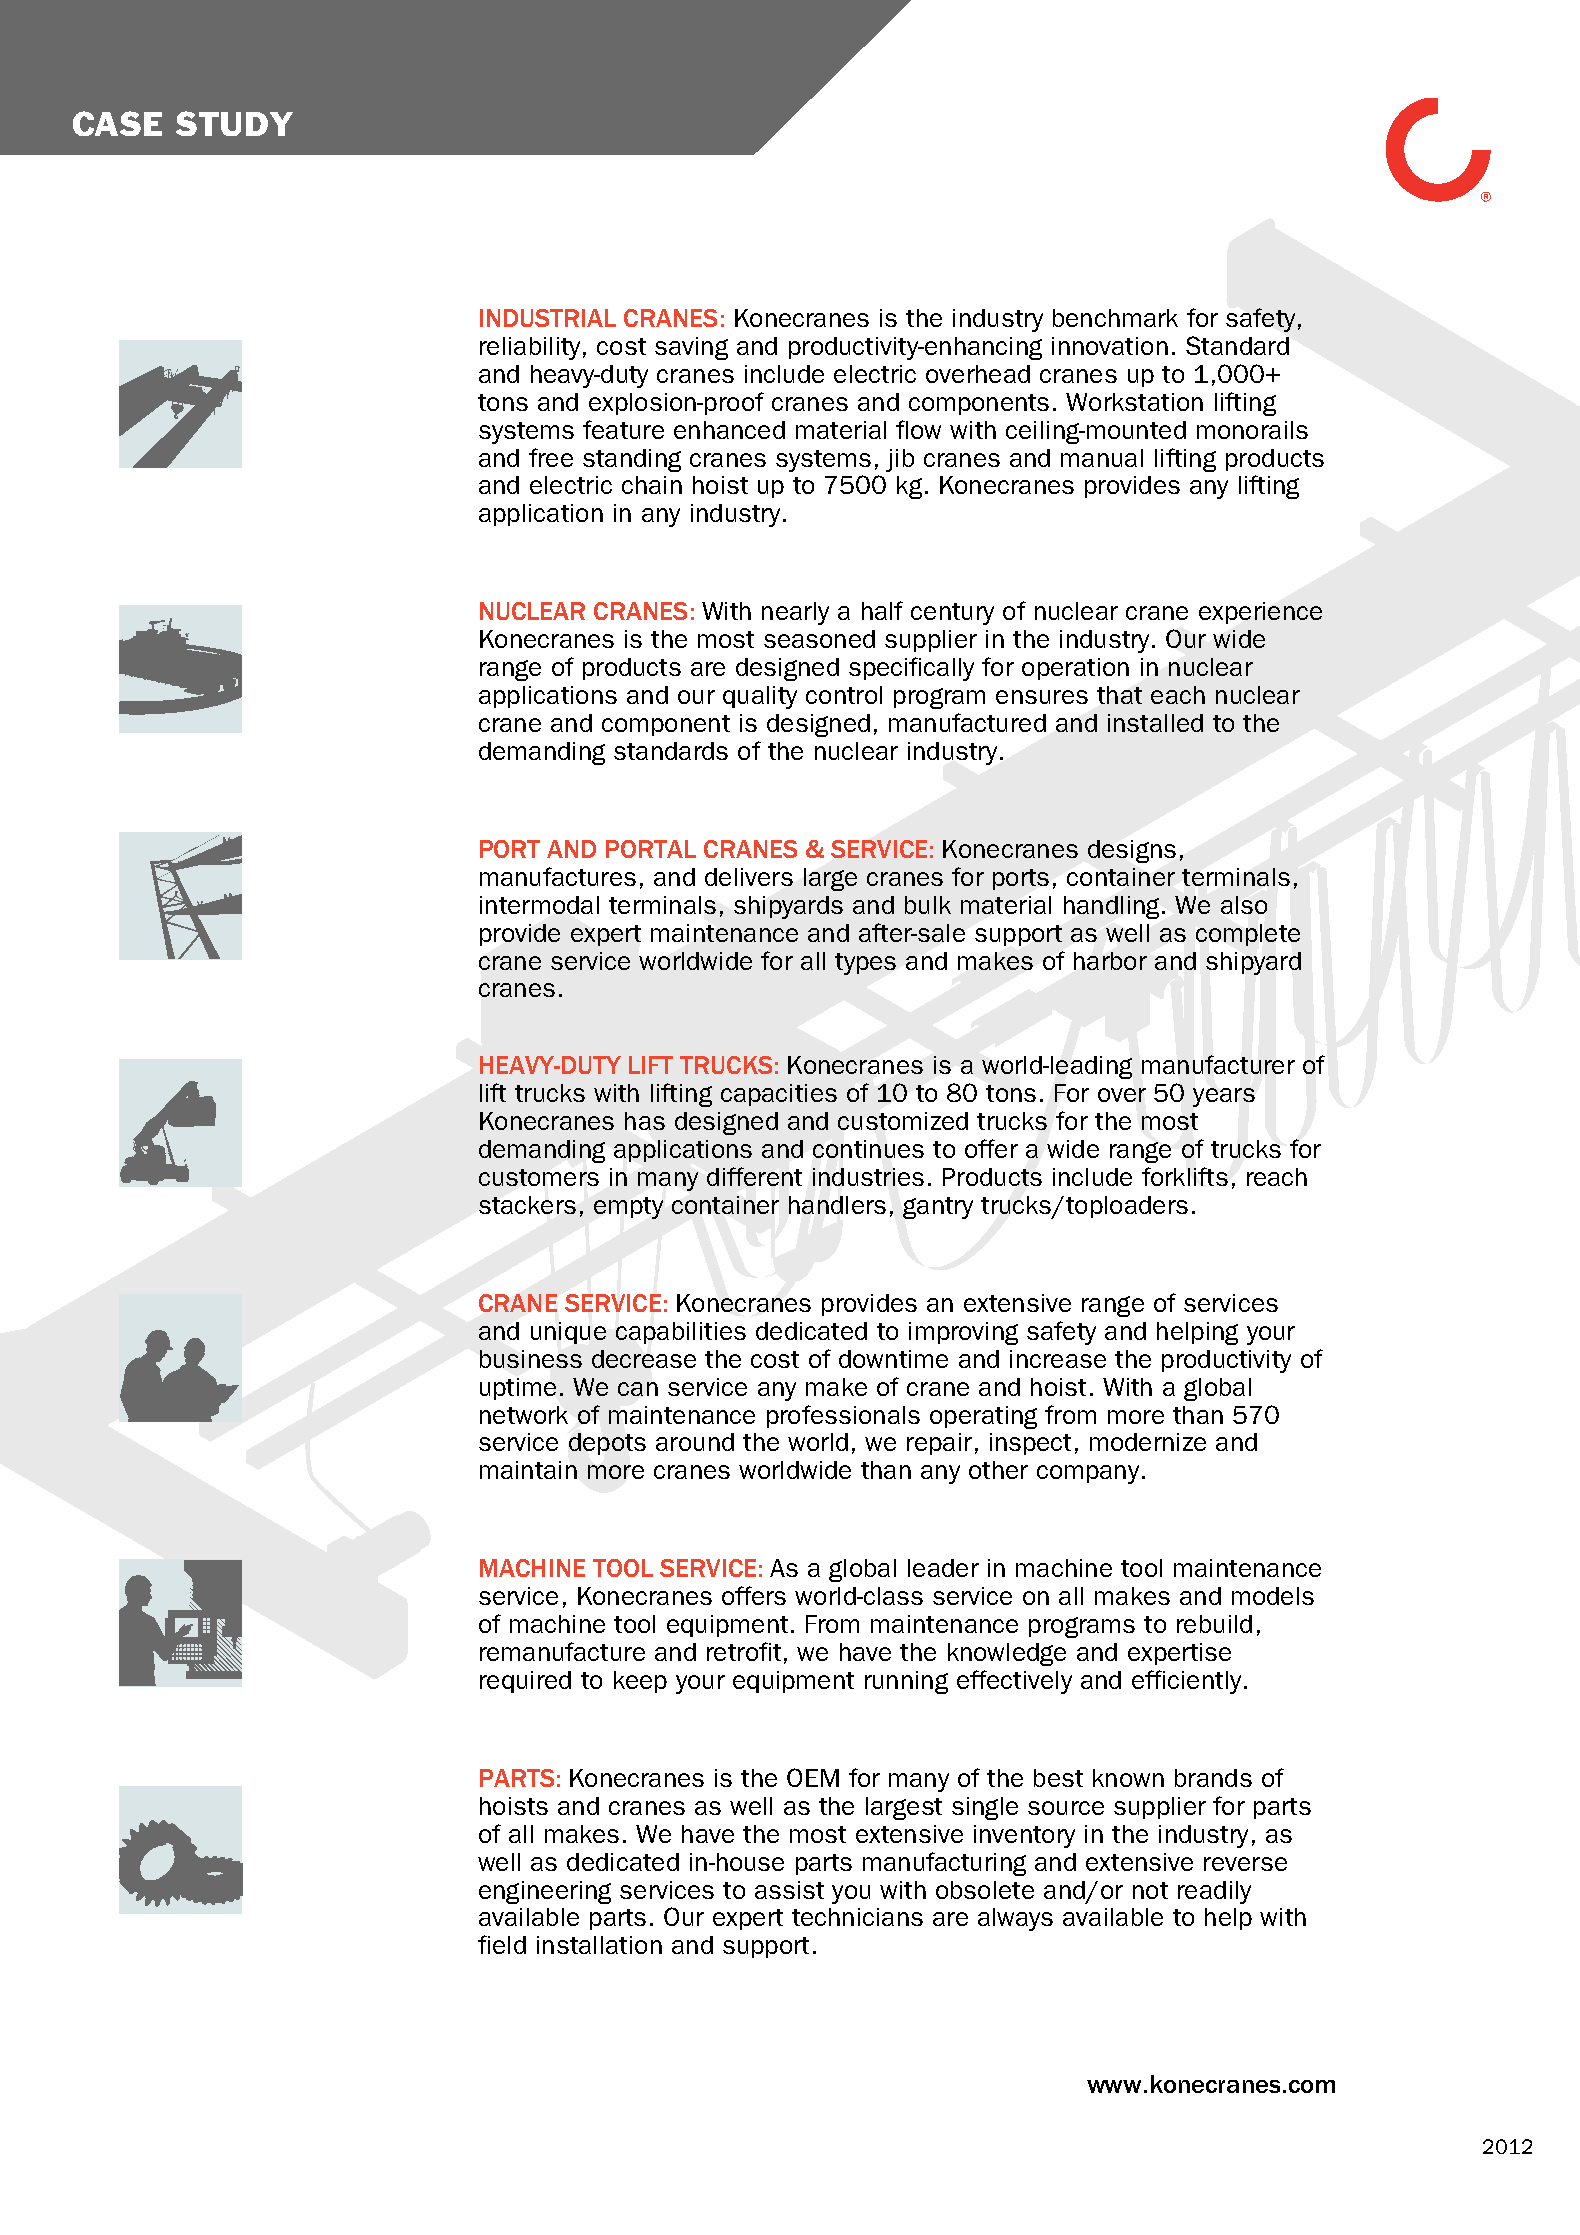 Image resolution: width=1580 pixels, height=2235 pixels. What do you see at coordinates (691, 348) in the screenshot?
I see `saving` at bounding box center [691, 348].
